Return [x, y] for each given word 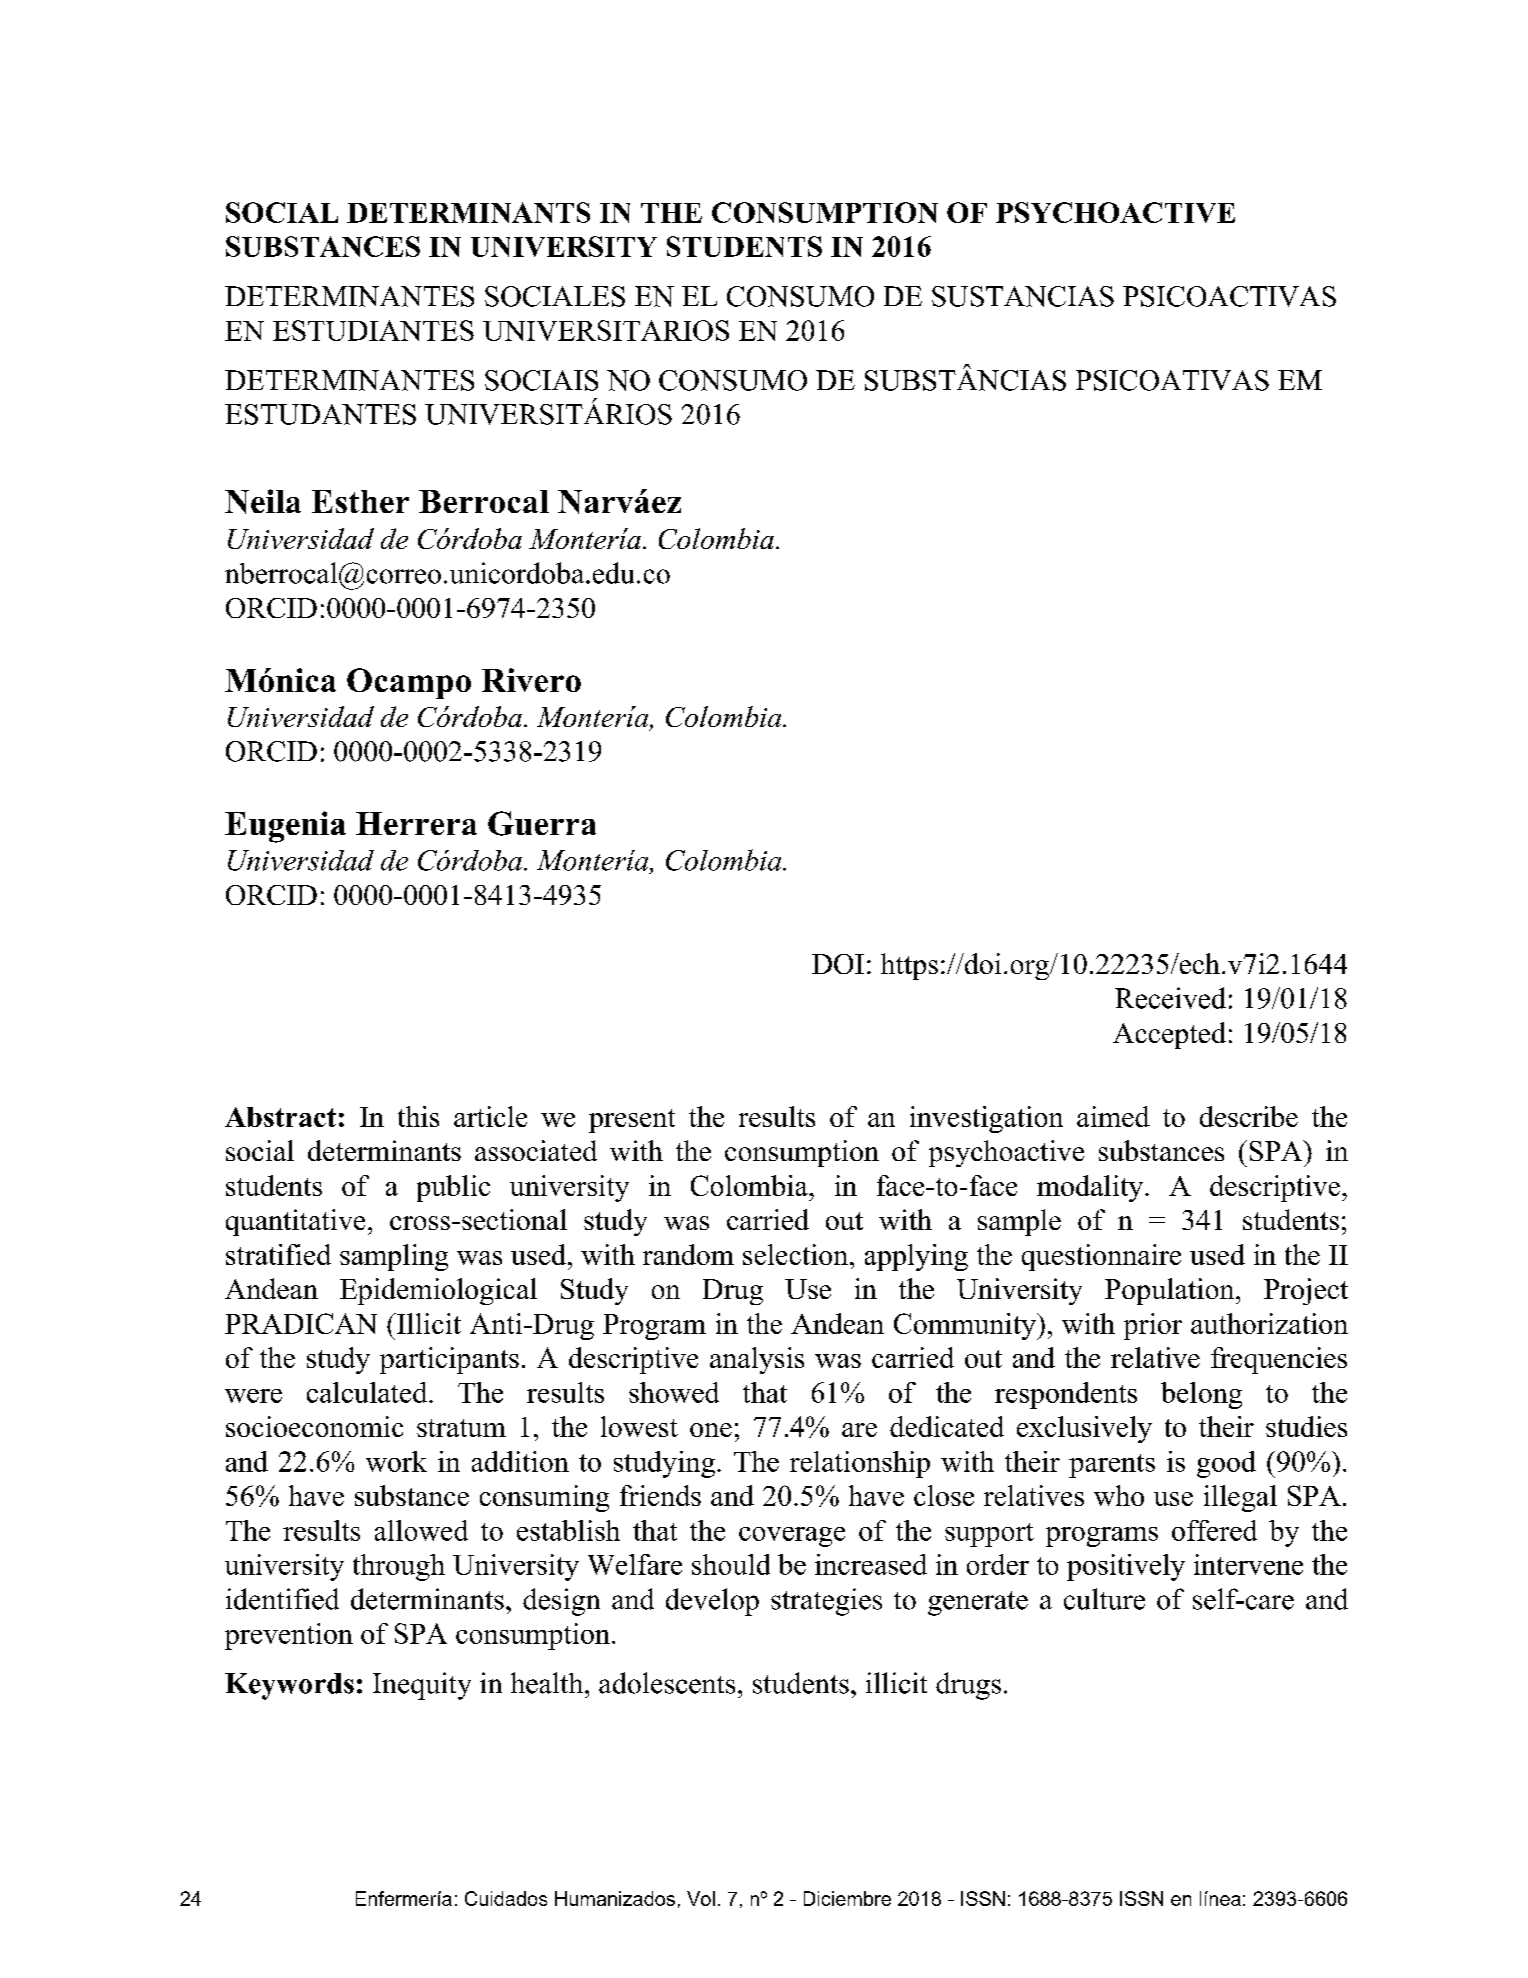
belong [1201, 1395]
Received [1170, 998]
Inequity [422, 1686]
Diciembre [847, 1898]
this [418, 1116]
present [632, 1121]
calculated [368, 1392]
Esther [360, 501]
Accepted [1169, 1035]
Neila [263, 501]
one [711, 1430]
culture [1104, 1599]
